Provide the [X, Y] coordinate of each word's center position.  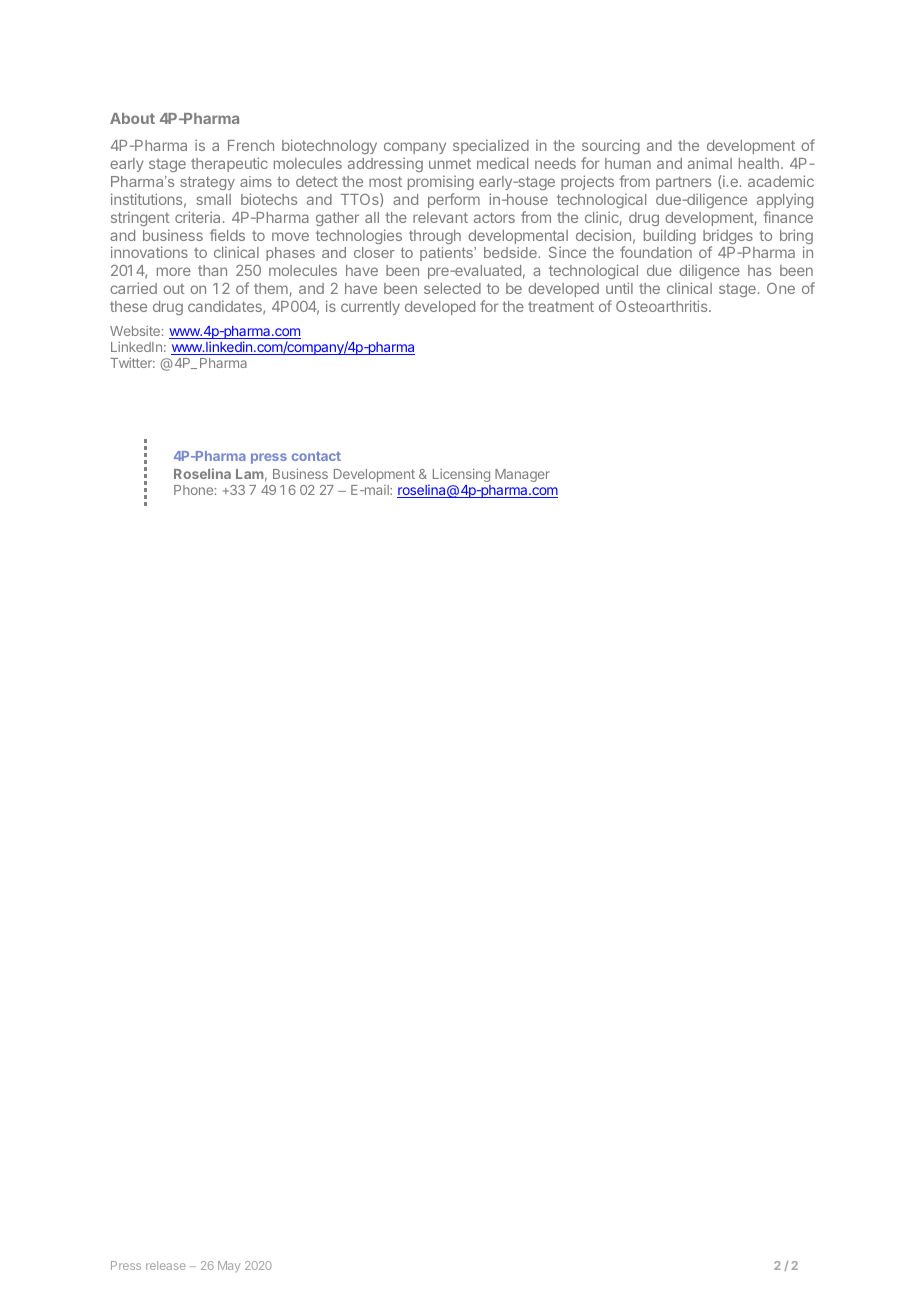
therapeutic [229, 164]
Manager [522, 475]
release [166, 1265]
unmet [450, 163]
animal [710, 163]
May [229, 1267]
